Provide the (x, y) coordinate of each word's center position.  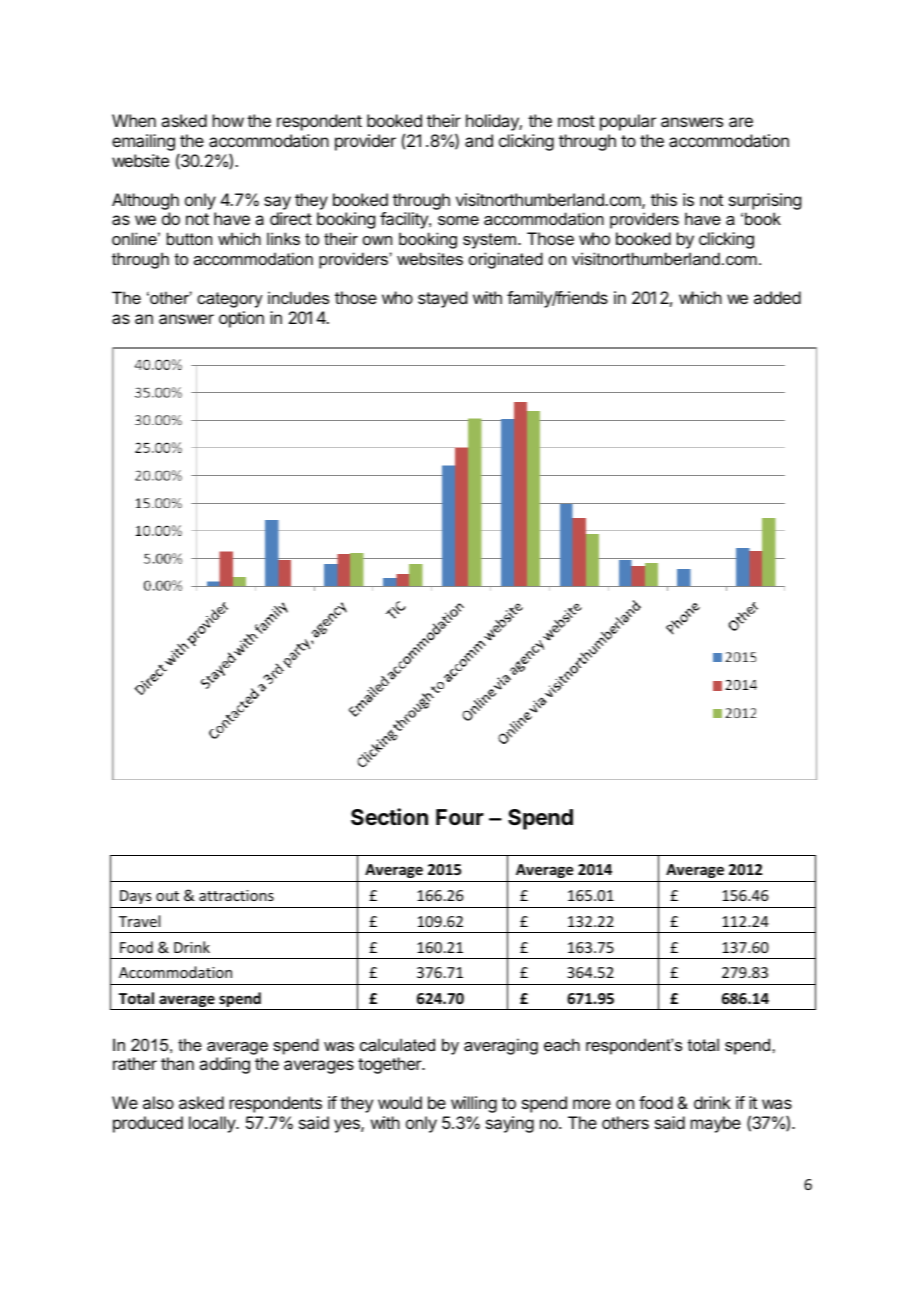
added (777, 297)
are (741, 122)
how (228, 120)
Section (389, 817)
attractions (236, 895)
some (458, 220)
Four (460, 817)
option (241, 319)
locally (213, 1124)
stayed (442, 299)
